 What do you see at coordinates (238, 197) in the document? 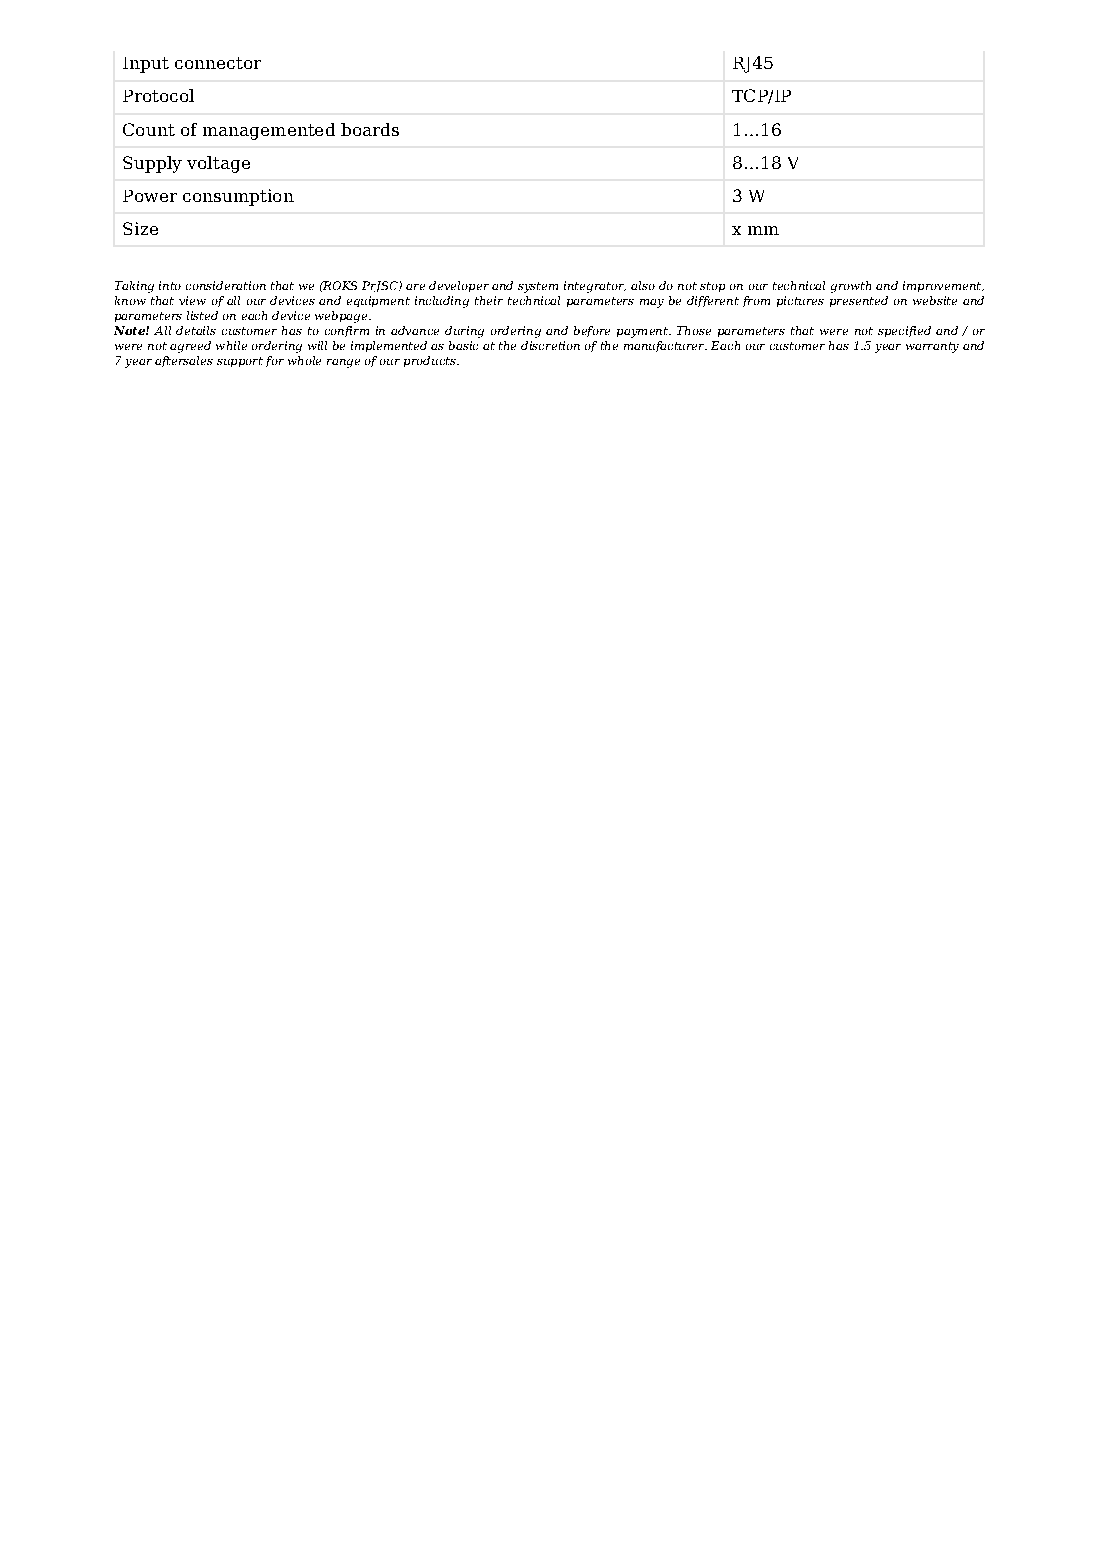
I see `consumption` at bounding box center [238, 197].
